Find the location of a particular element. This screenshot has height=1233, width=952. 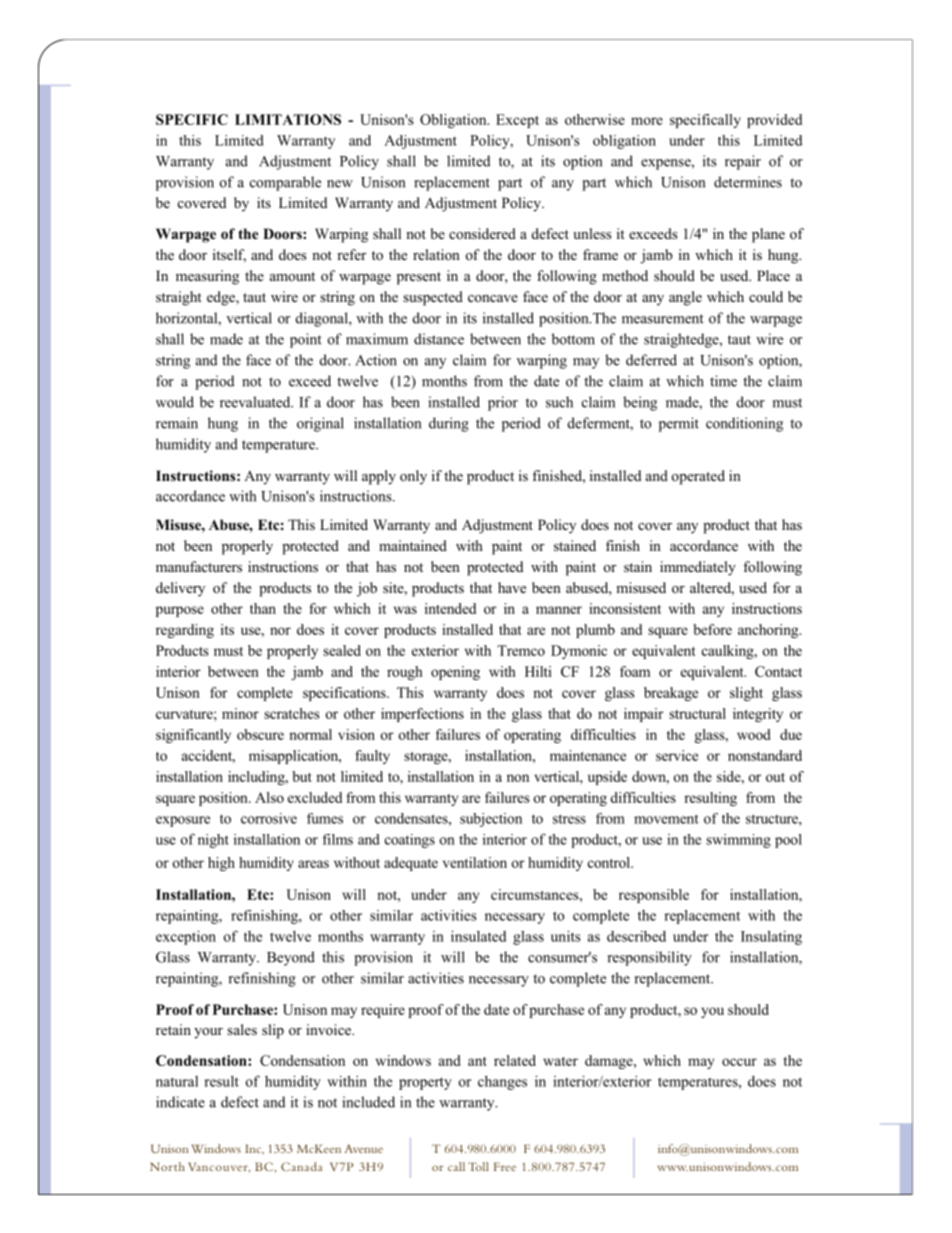

relation is located at coordinates (436, 254).
